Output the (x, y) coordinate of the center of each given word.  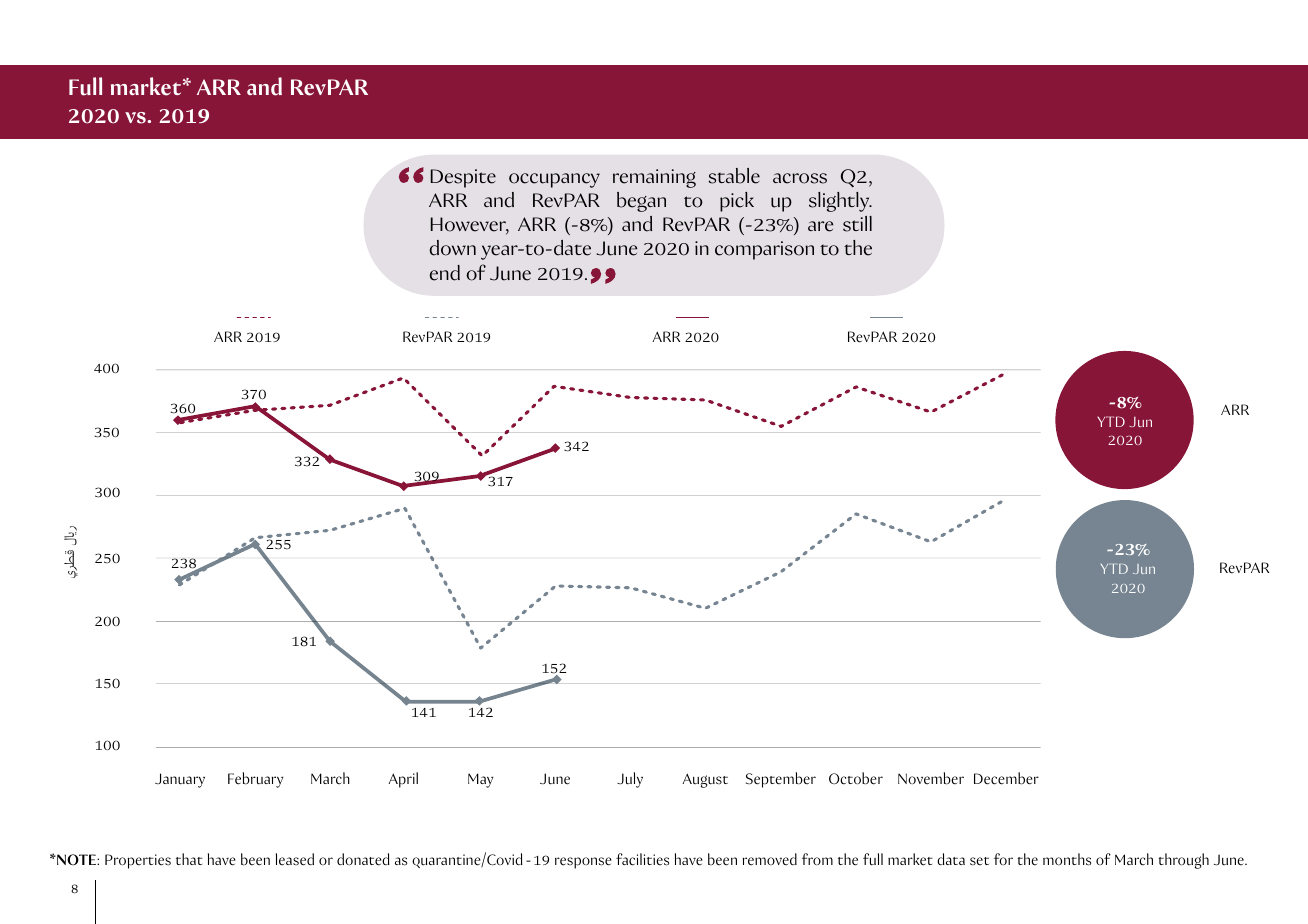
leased (295, 859)
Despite (463, 178)
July (630, 780)
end (444, 273)
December (1006, 778)
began (641, 202)
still (857, 224)
